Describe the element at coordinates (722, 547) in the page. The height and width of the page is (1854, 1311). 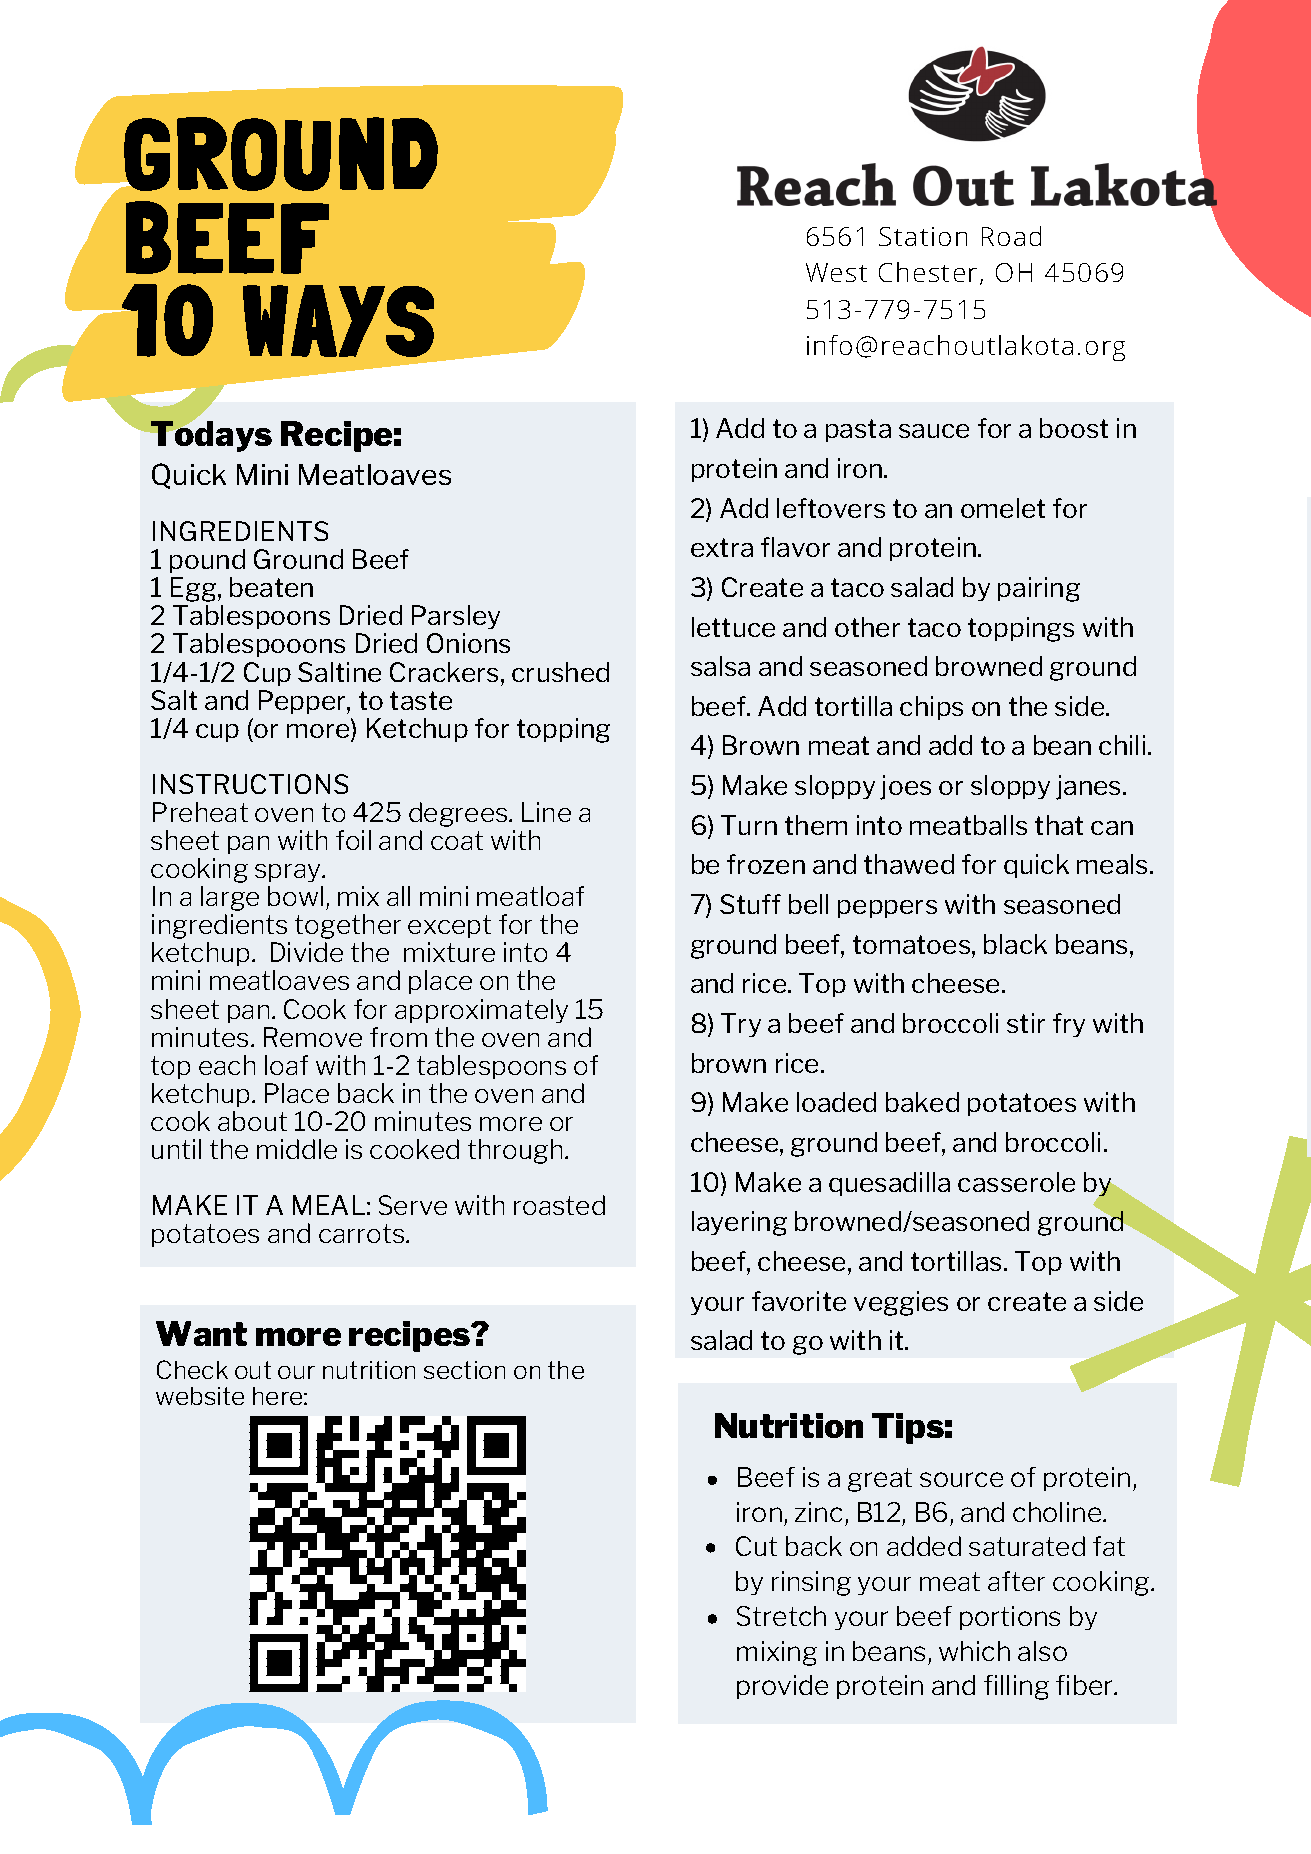
I see `extra` at that location.
